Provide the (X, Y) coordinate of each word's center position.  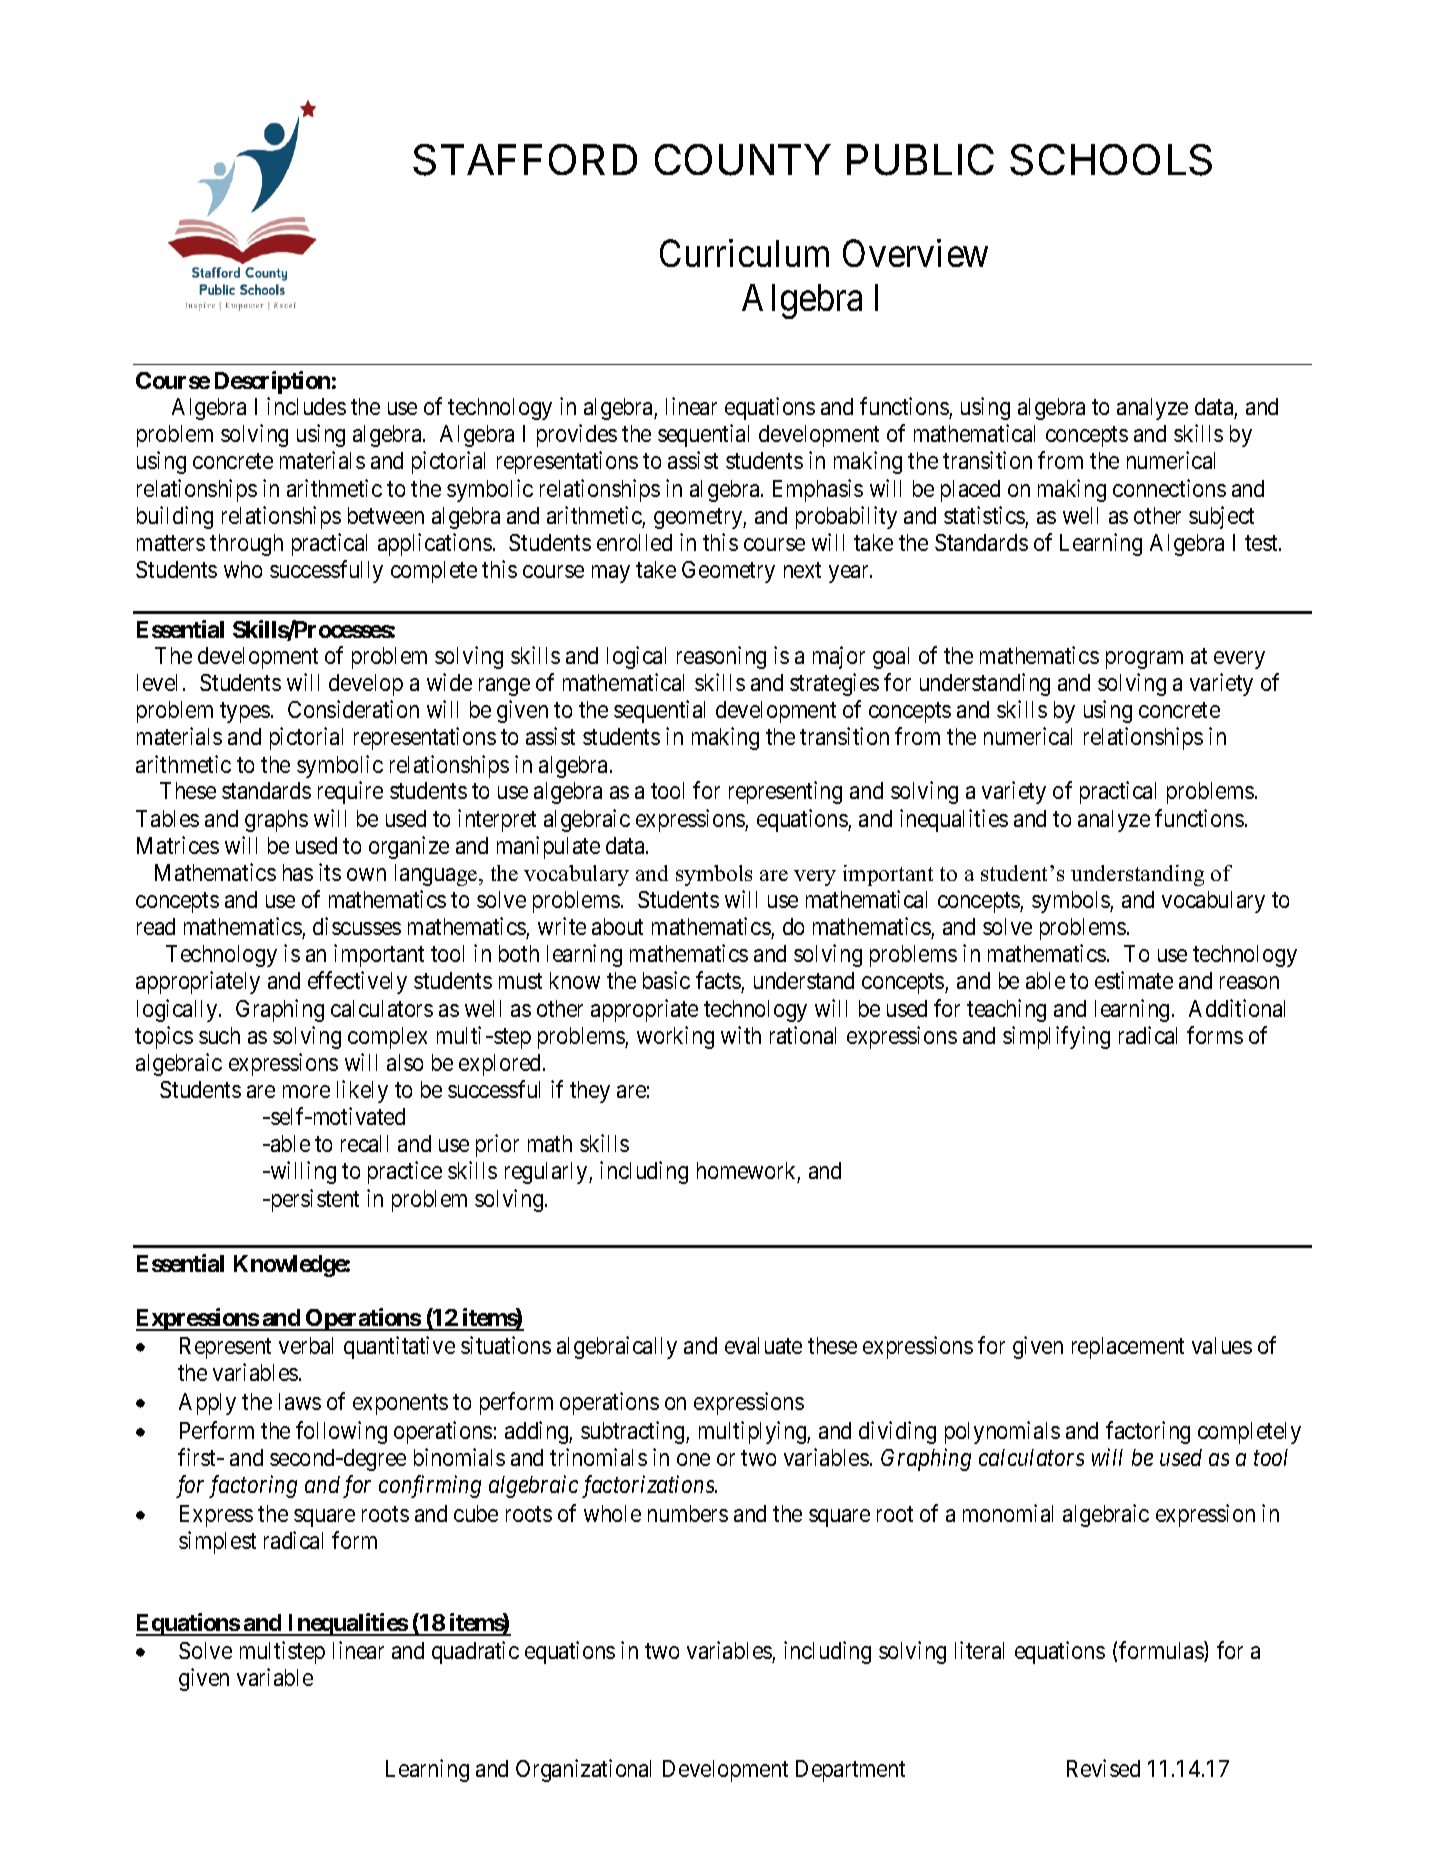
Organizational (583, 1770)
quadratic (475, 1652)
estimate (1134, 980)
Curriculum (744, 253)
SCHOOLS (1111, 160)
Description (272, 382)
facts (719, 982)
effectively (357, 982)
